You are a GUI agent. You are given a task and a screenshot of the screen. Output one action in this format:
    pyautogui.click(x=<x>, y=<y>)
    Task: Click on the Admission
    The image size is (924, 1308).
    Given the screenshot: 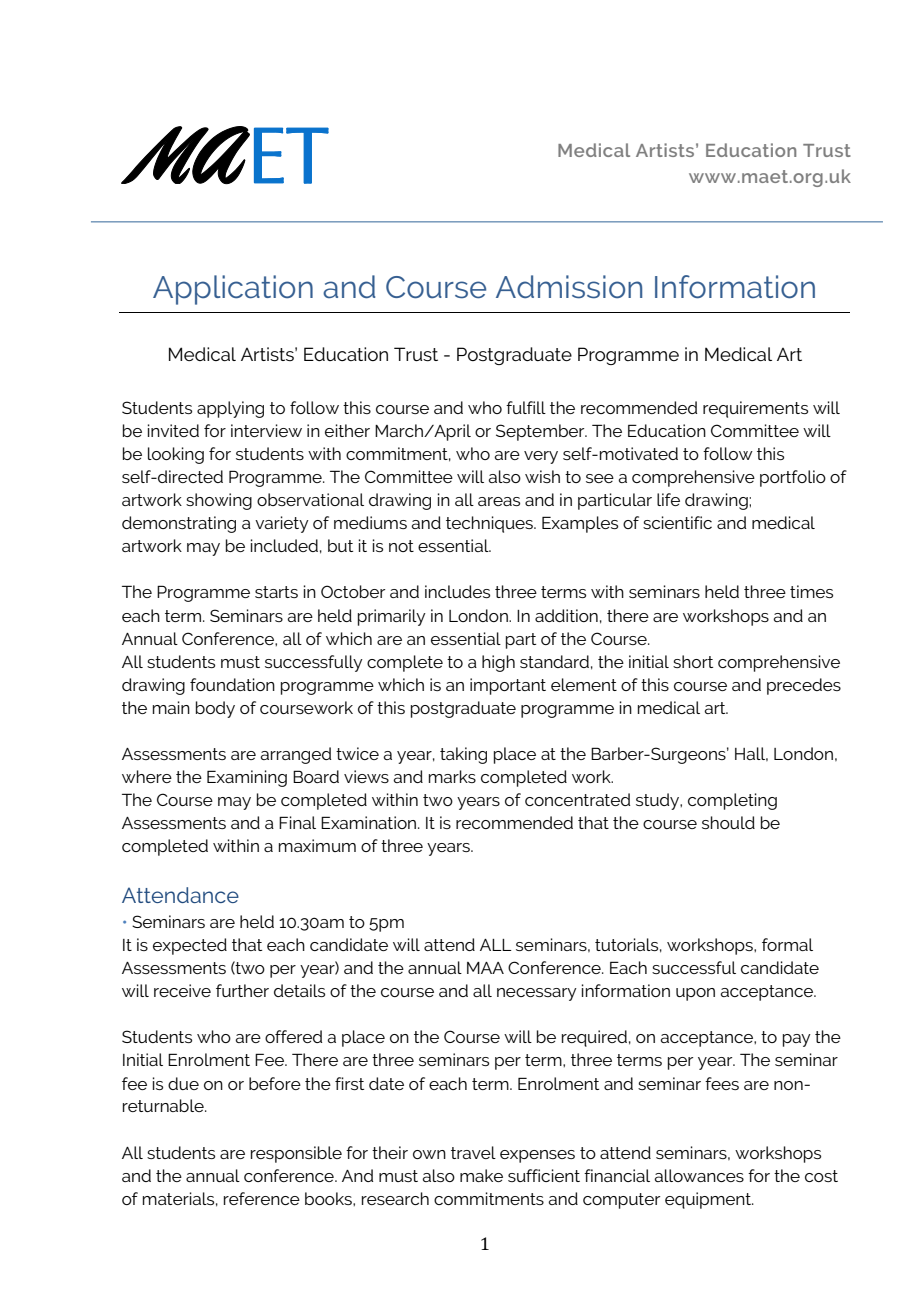 What is the action you would take?
    pyautogui.click(x=569, y=287)
